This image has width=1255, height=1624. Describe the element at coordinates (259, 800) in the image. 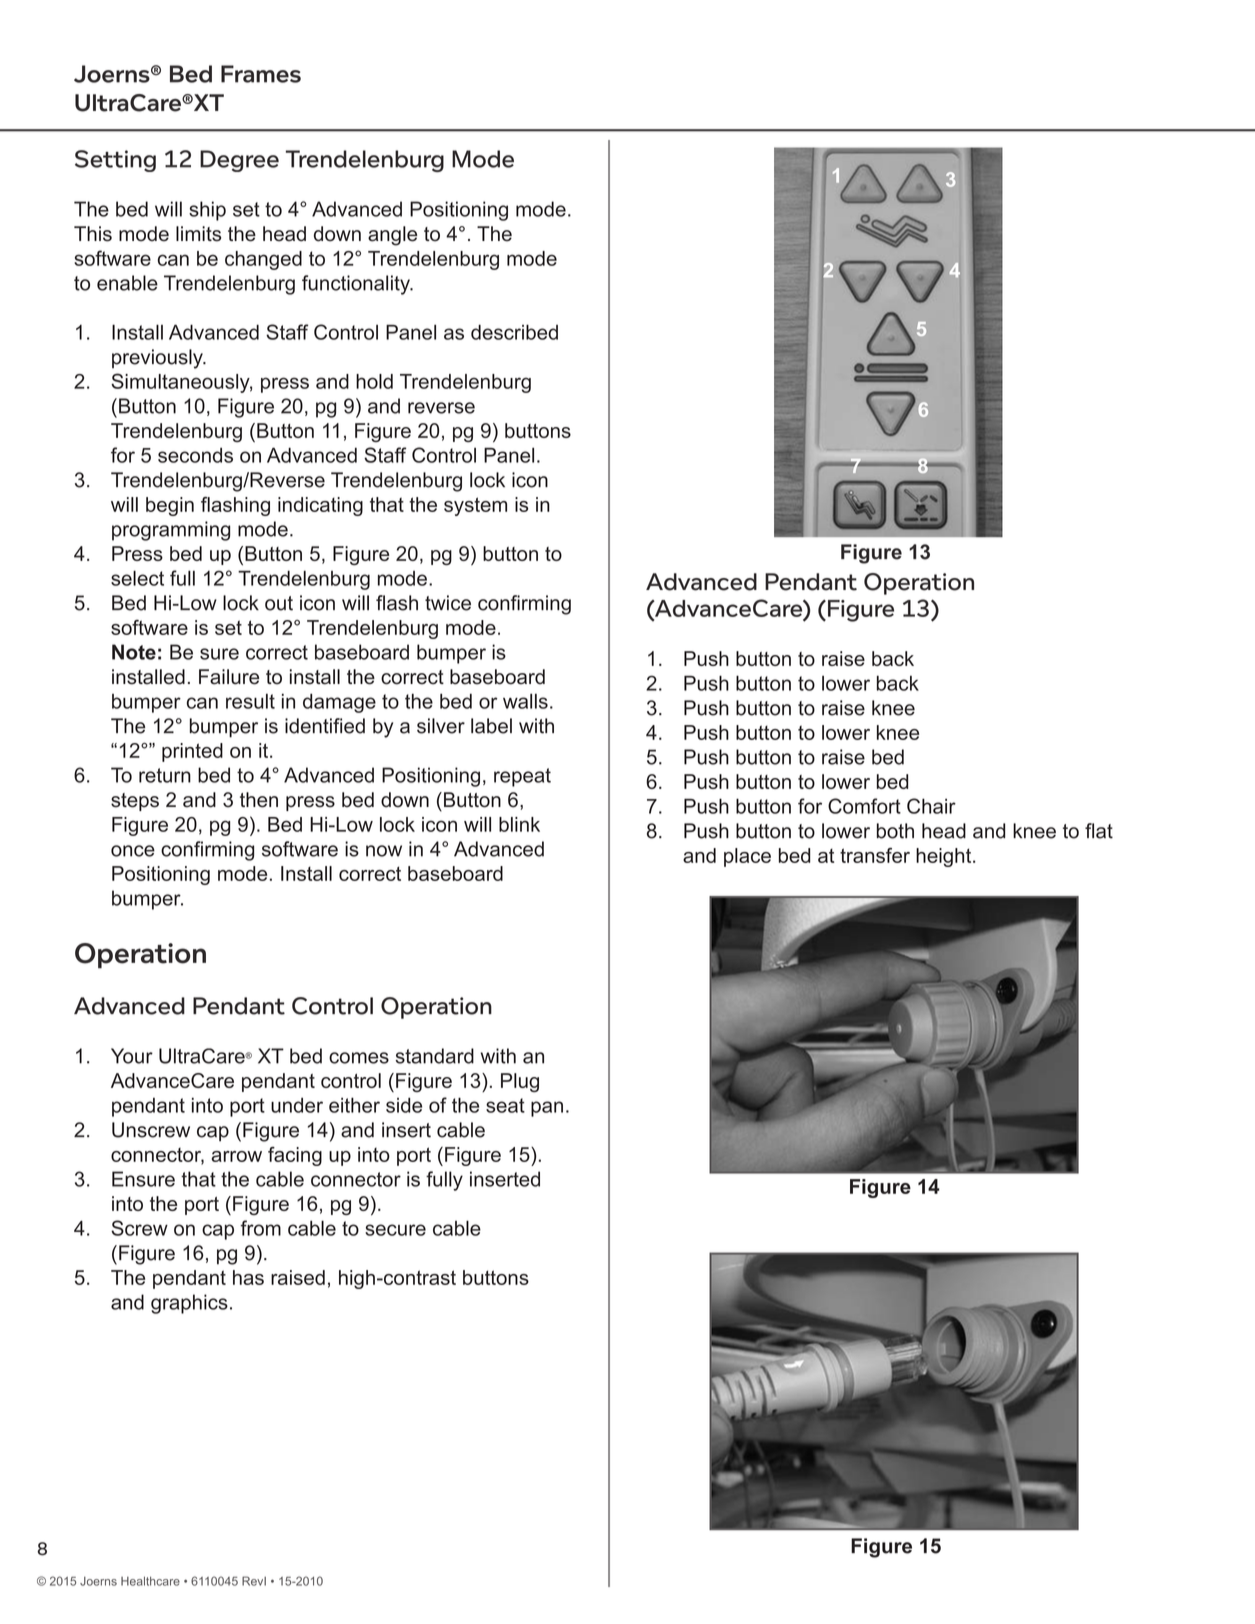

I see `then` at that location.
